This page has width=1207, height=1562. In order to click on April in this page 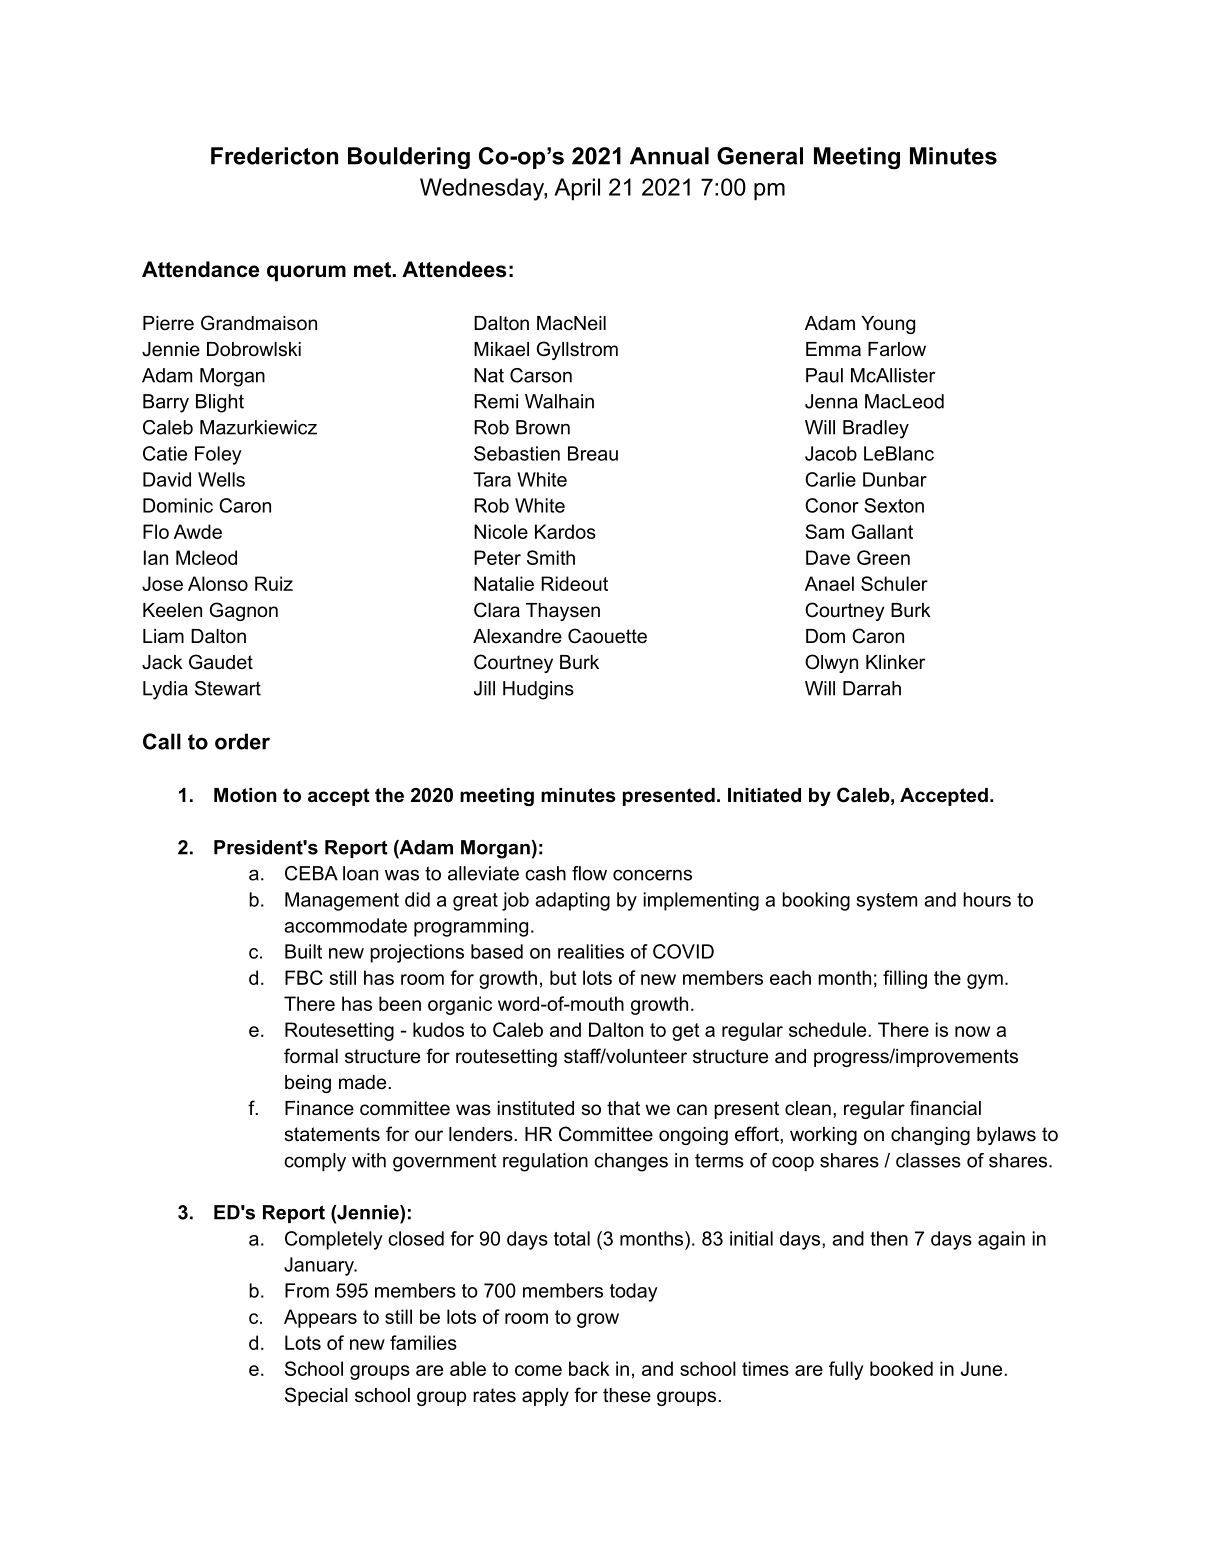, I will do `click(577, 189)`.
